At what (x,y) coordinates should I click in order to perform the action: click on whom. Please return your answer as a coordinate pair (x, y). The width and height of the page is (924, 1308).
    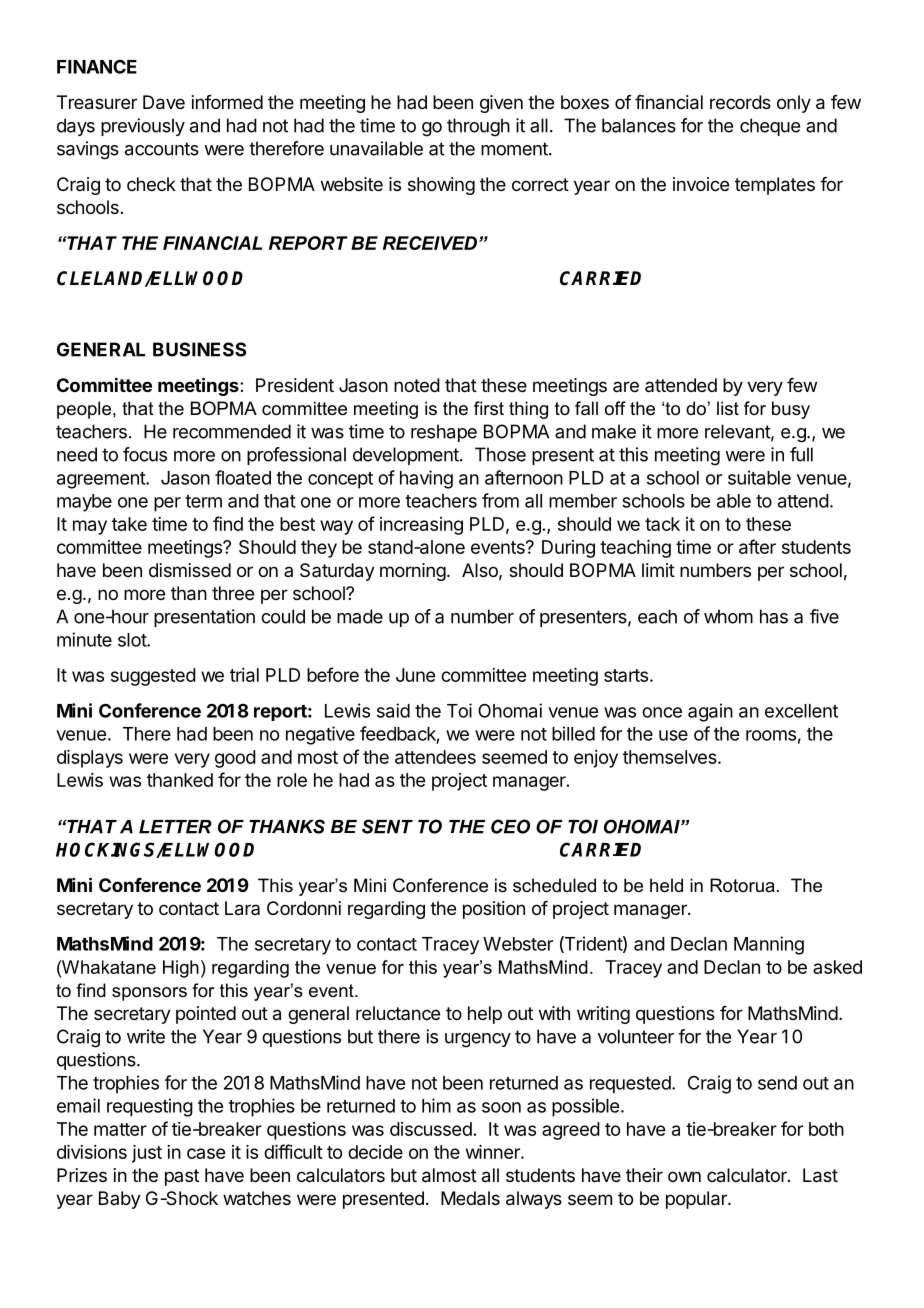
    Looking at the image, I should click on (728, 616).
